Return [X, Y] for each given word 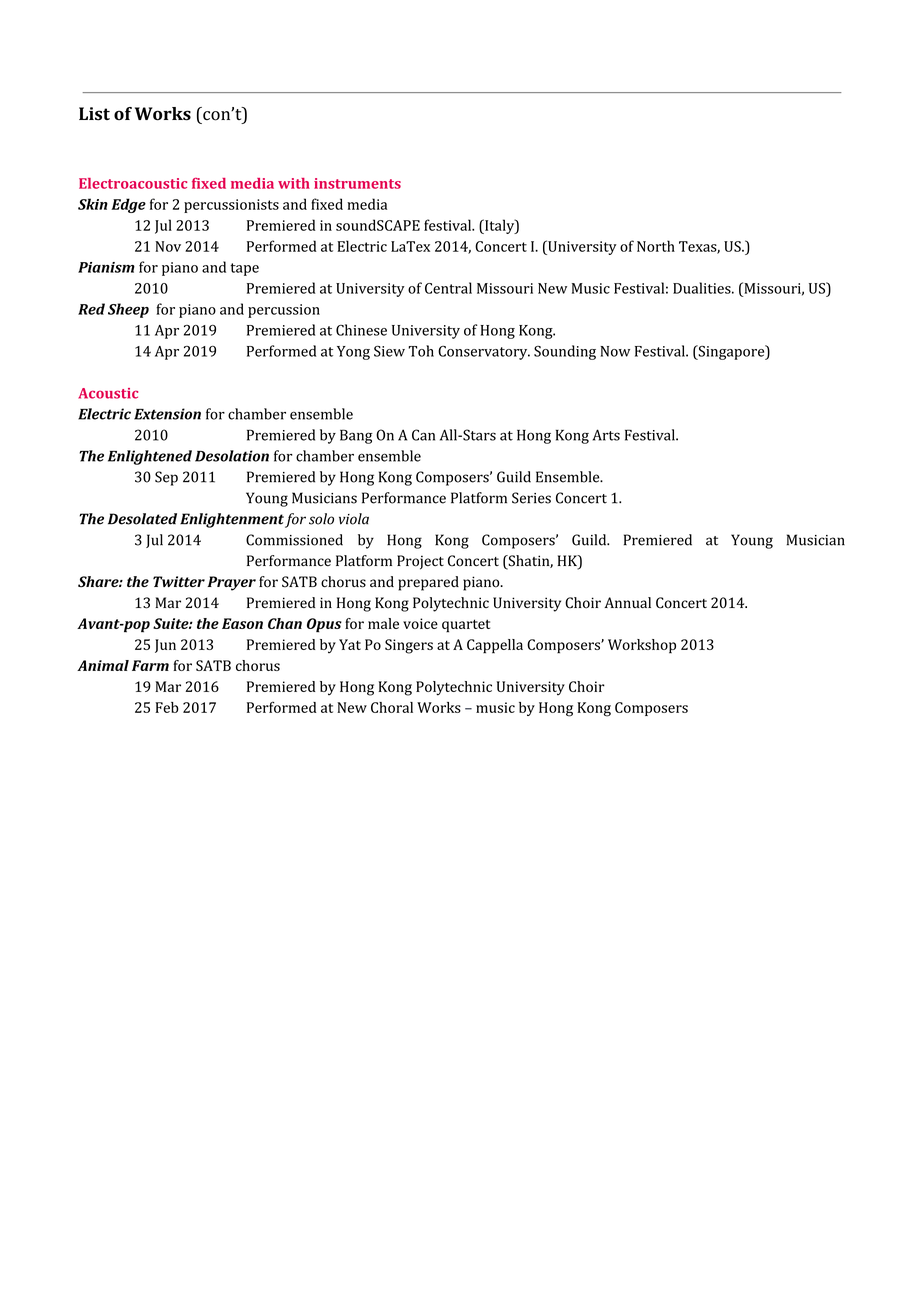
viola [354, 519]
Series [531, 498]
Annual [627, 602]
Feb [167, 707]
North [656, 246]
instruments [357, 183]
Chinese [361, 330]
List [94, 114]
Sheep [128, 310]
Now [615, 351]
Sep [166, 478]
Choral [392, 707]
